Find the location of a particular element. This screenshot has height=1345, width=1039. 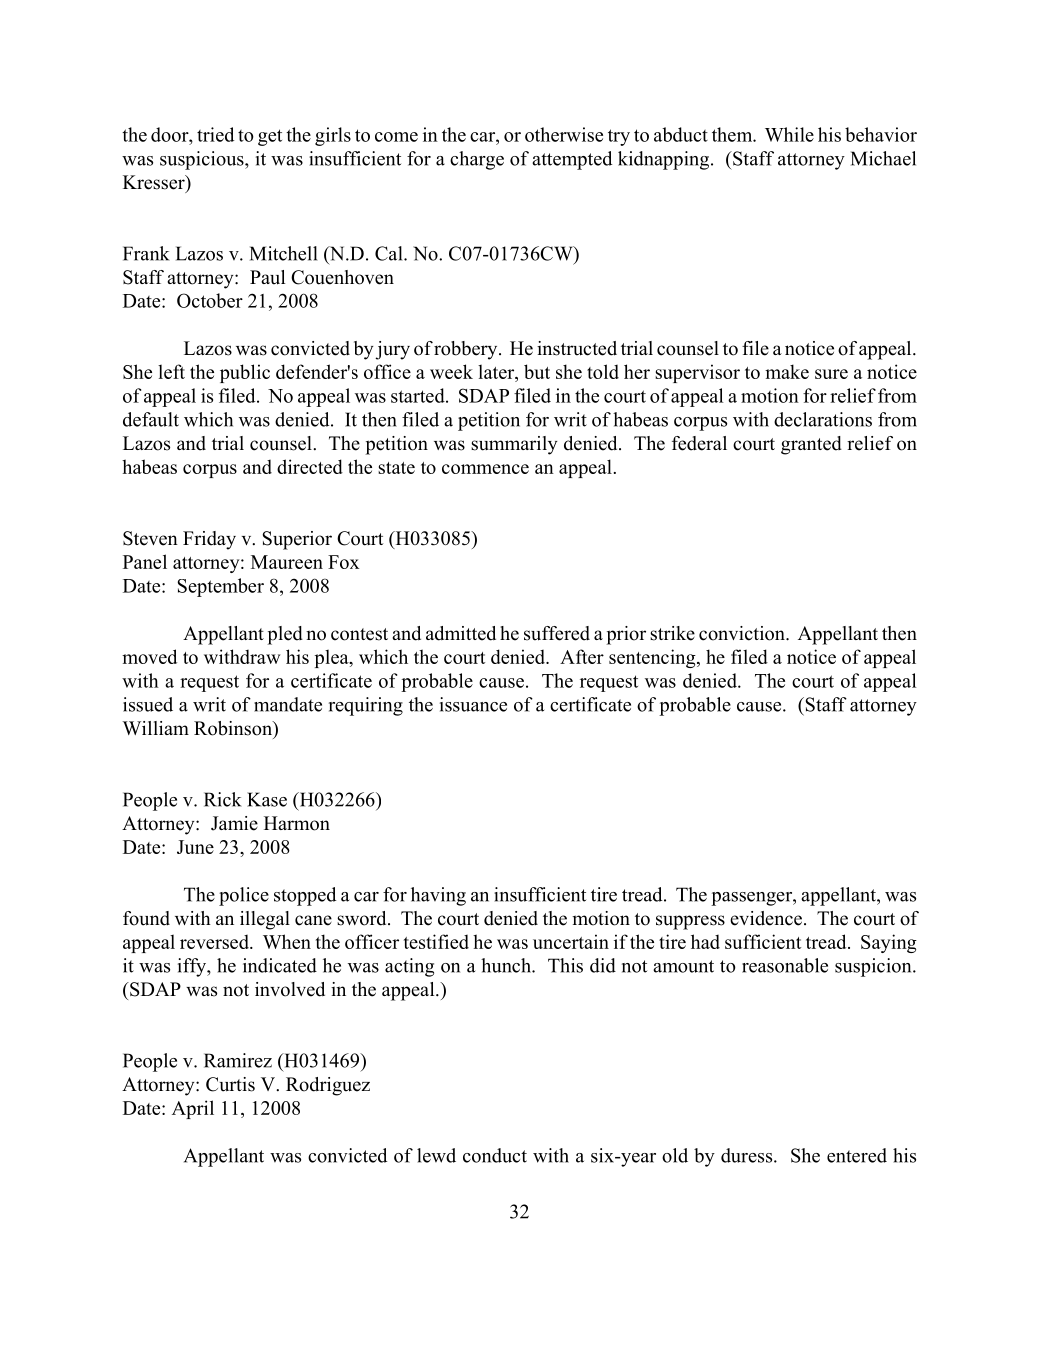

conduct is located at coordinates (495, 1155).
